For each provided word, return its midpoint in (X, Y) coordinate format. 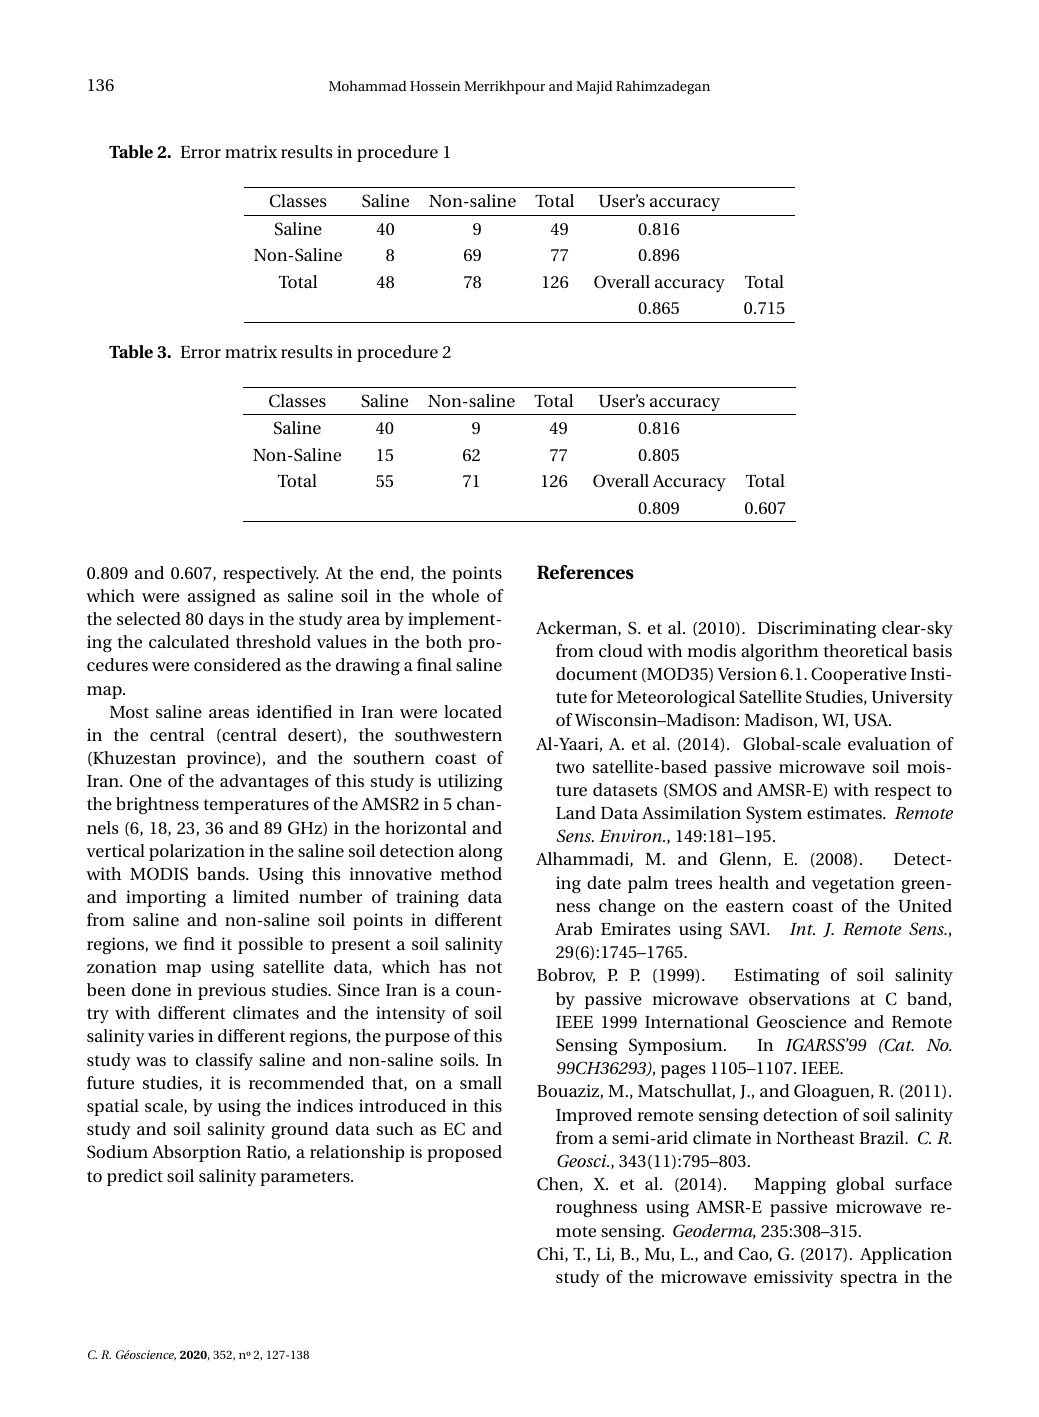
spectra (869, 1279)
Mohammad (367, 85)
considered (237, 664)
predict (135, 1177)
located (473, 711)
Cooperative (859, 675)
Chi (551, 1254)
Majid (594, 87)
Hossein (435, 86)
